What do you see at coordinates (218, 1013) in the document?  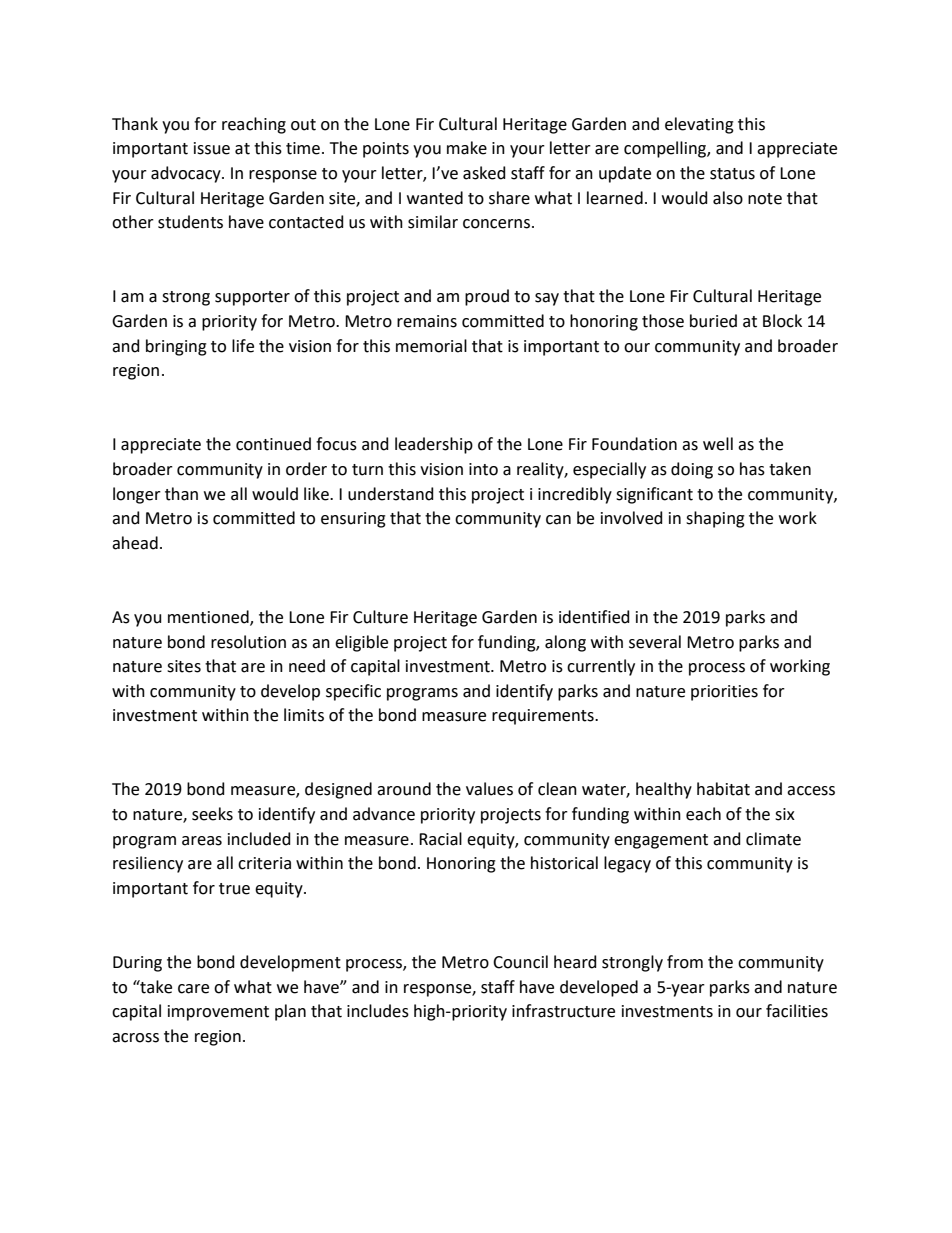 I see `improvement` at bounding box center [218, 1013].
